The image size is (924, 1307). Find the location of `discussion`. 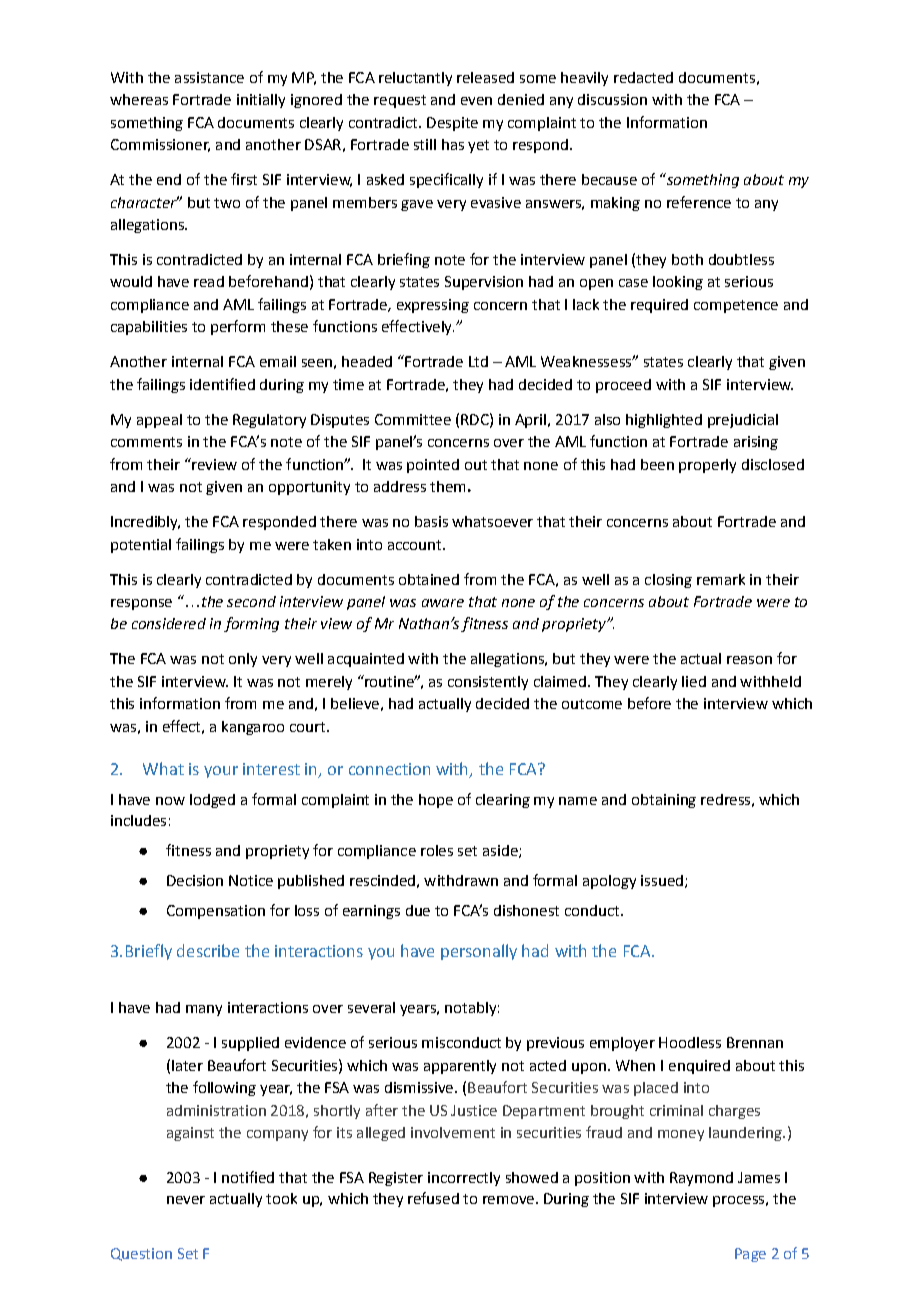

discussion is located at coordinates (612, 99).
